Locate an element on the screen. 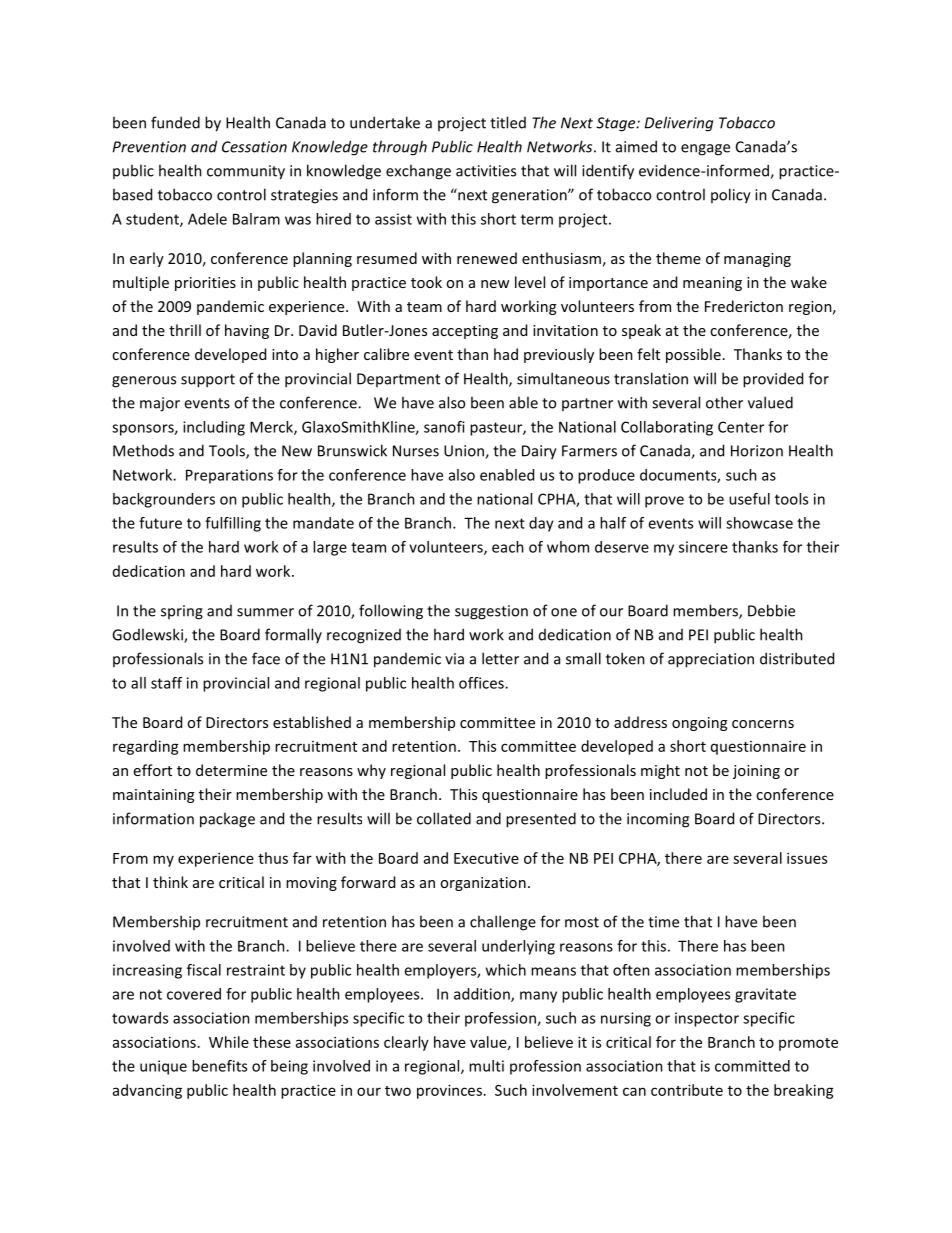 The width and height of the screenshot is (952, 1233). engage is located at coordinates (705, 150).
